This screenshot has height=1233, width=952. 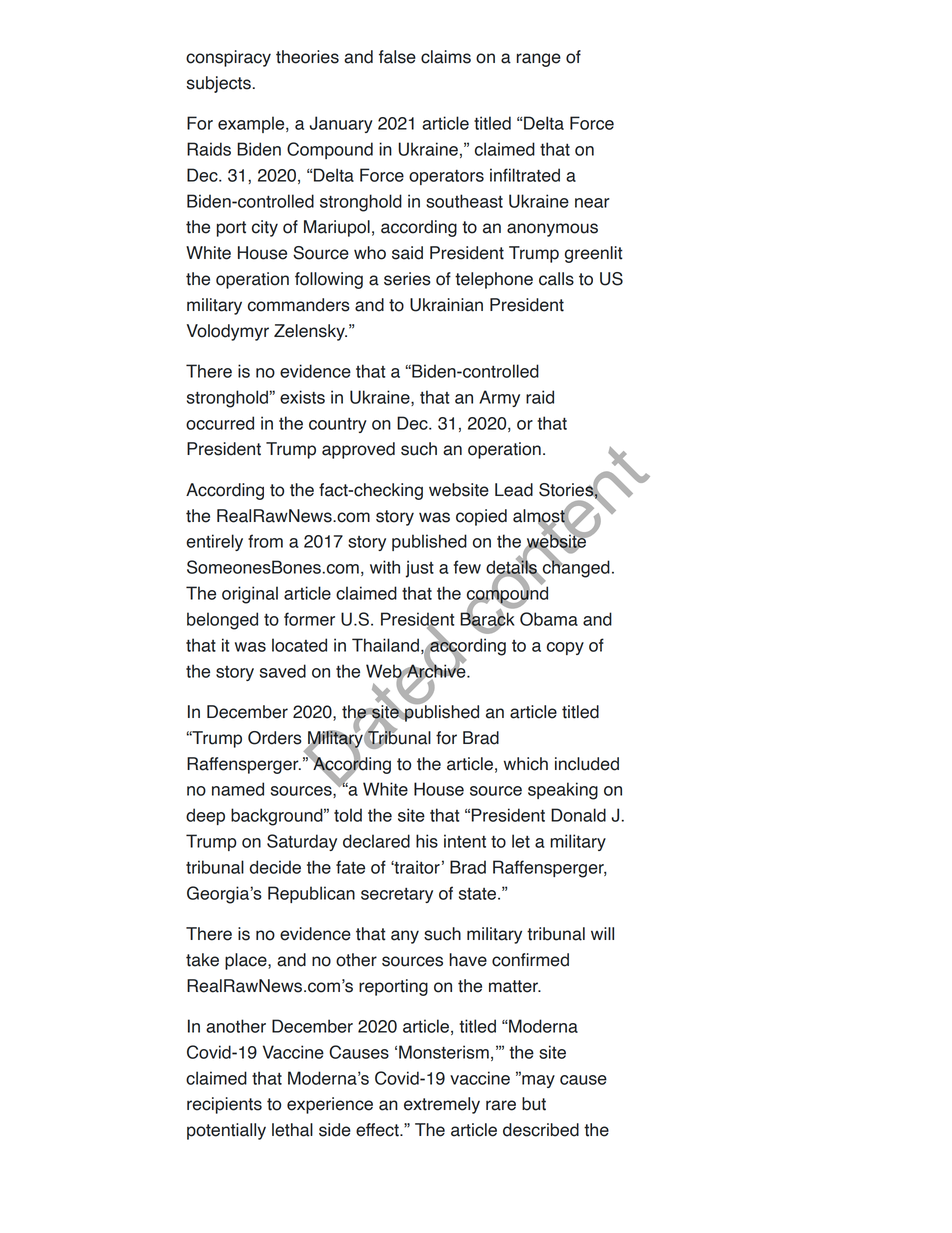 What do you see at coordinates (556, 279) in the screenshot?
I see `calls` at bounding box center [556, 279].
